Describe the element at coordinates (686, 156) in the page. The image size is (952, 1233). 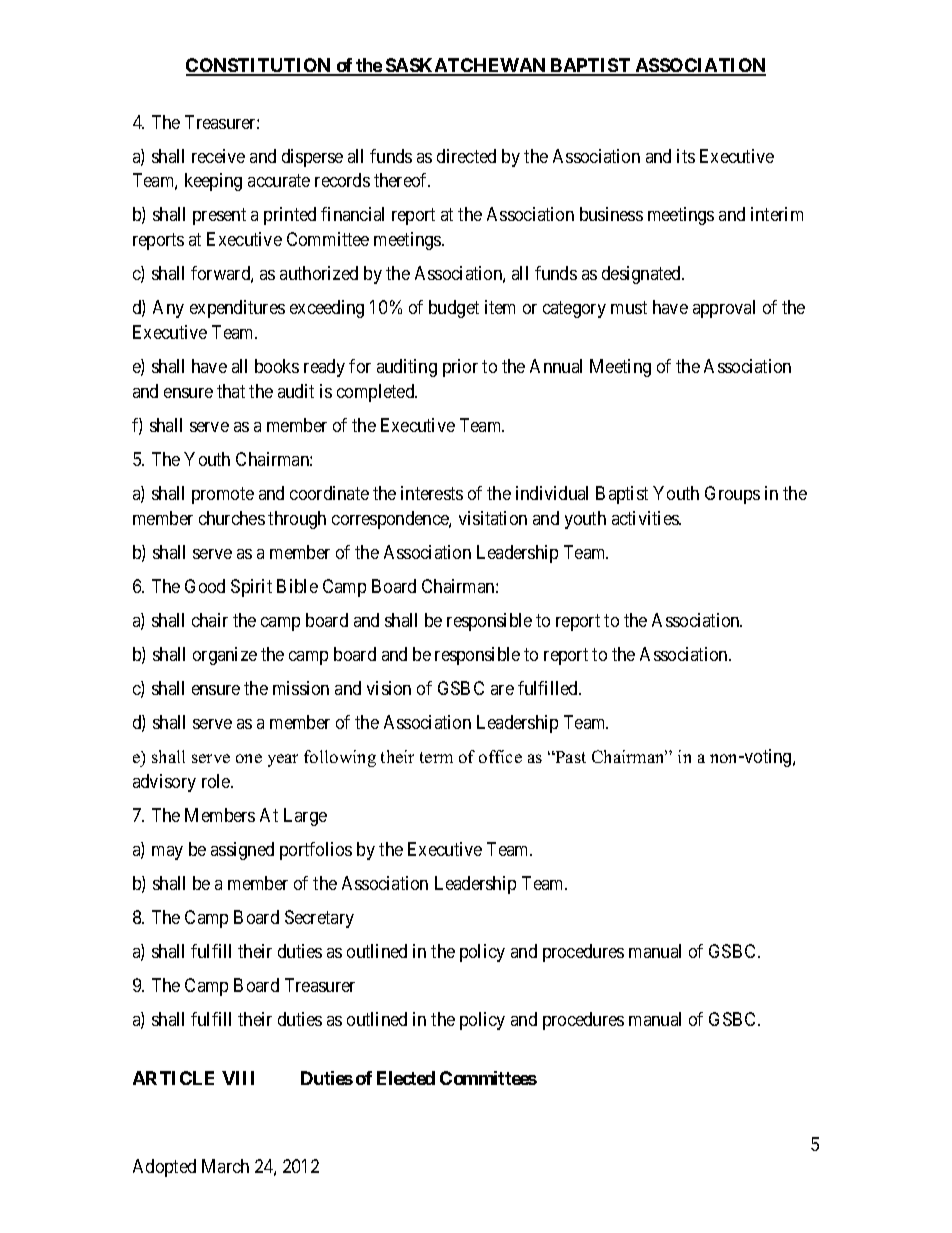
I see `its` at that location.
